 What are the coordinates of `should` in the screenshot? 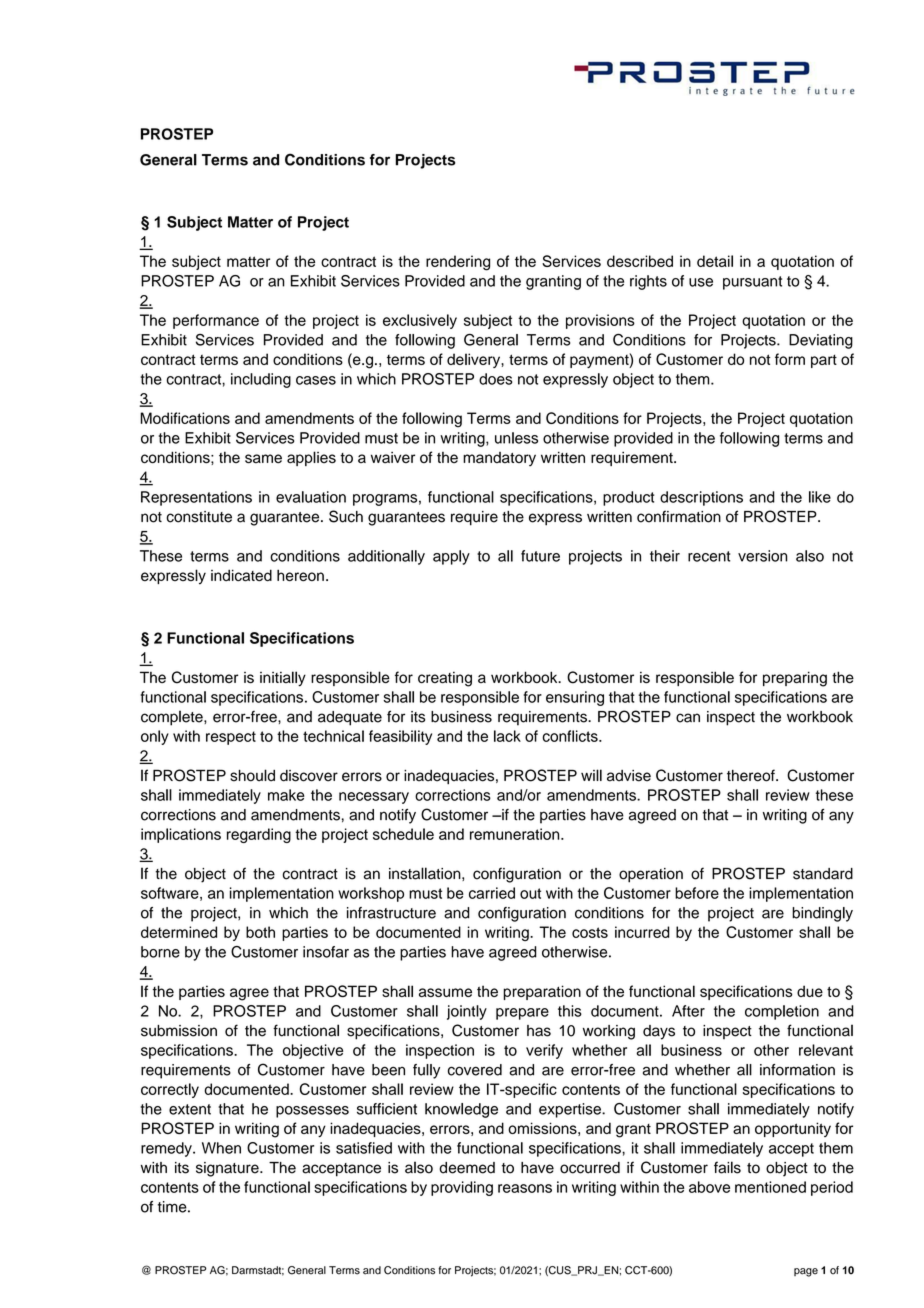 It's located at (252, 775).
